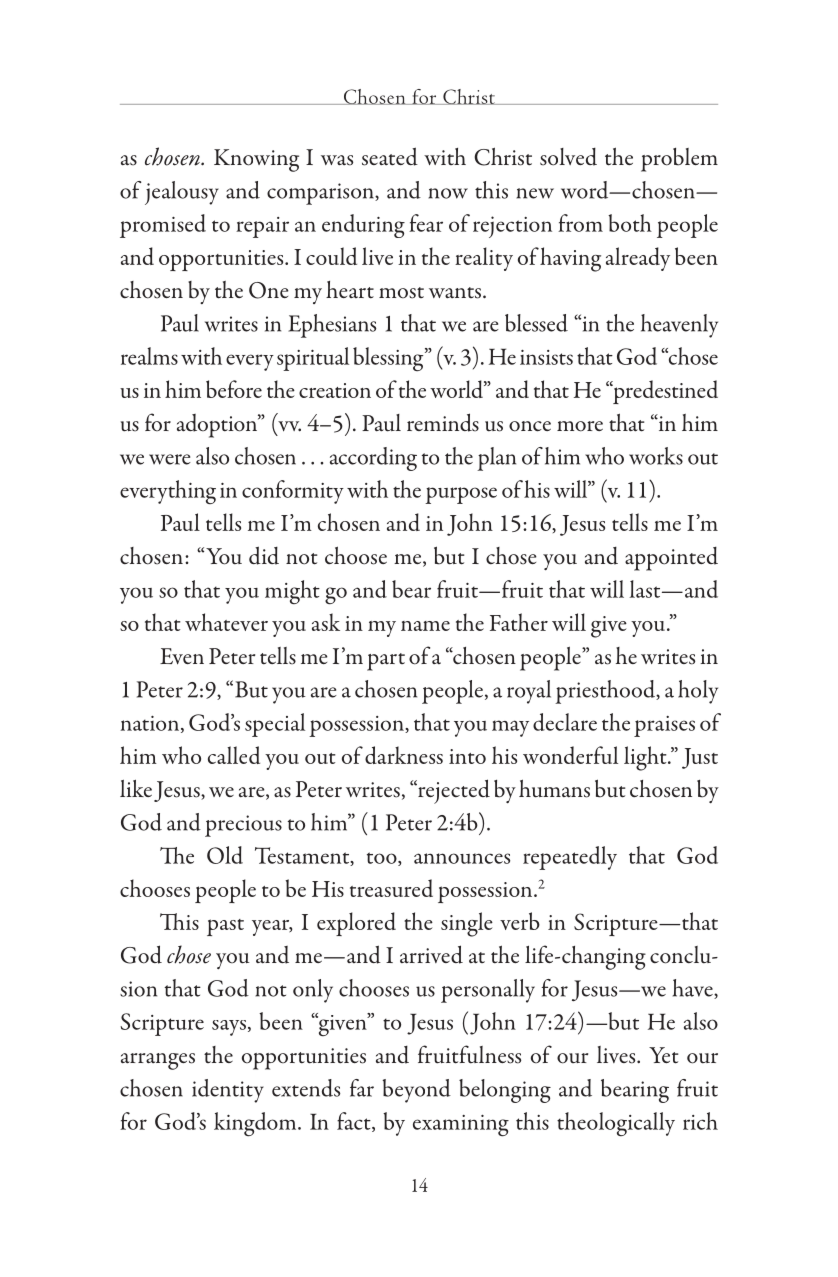 The image size is (838, 1277). I want to click on predestined, so click(664, 392).
